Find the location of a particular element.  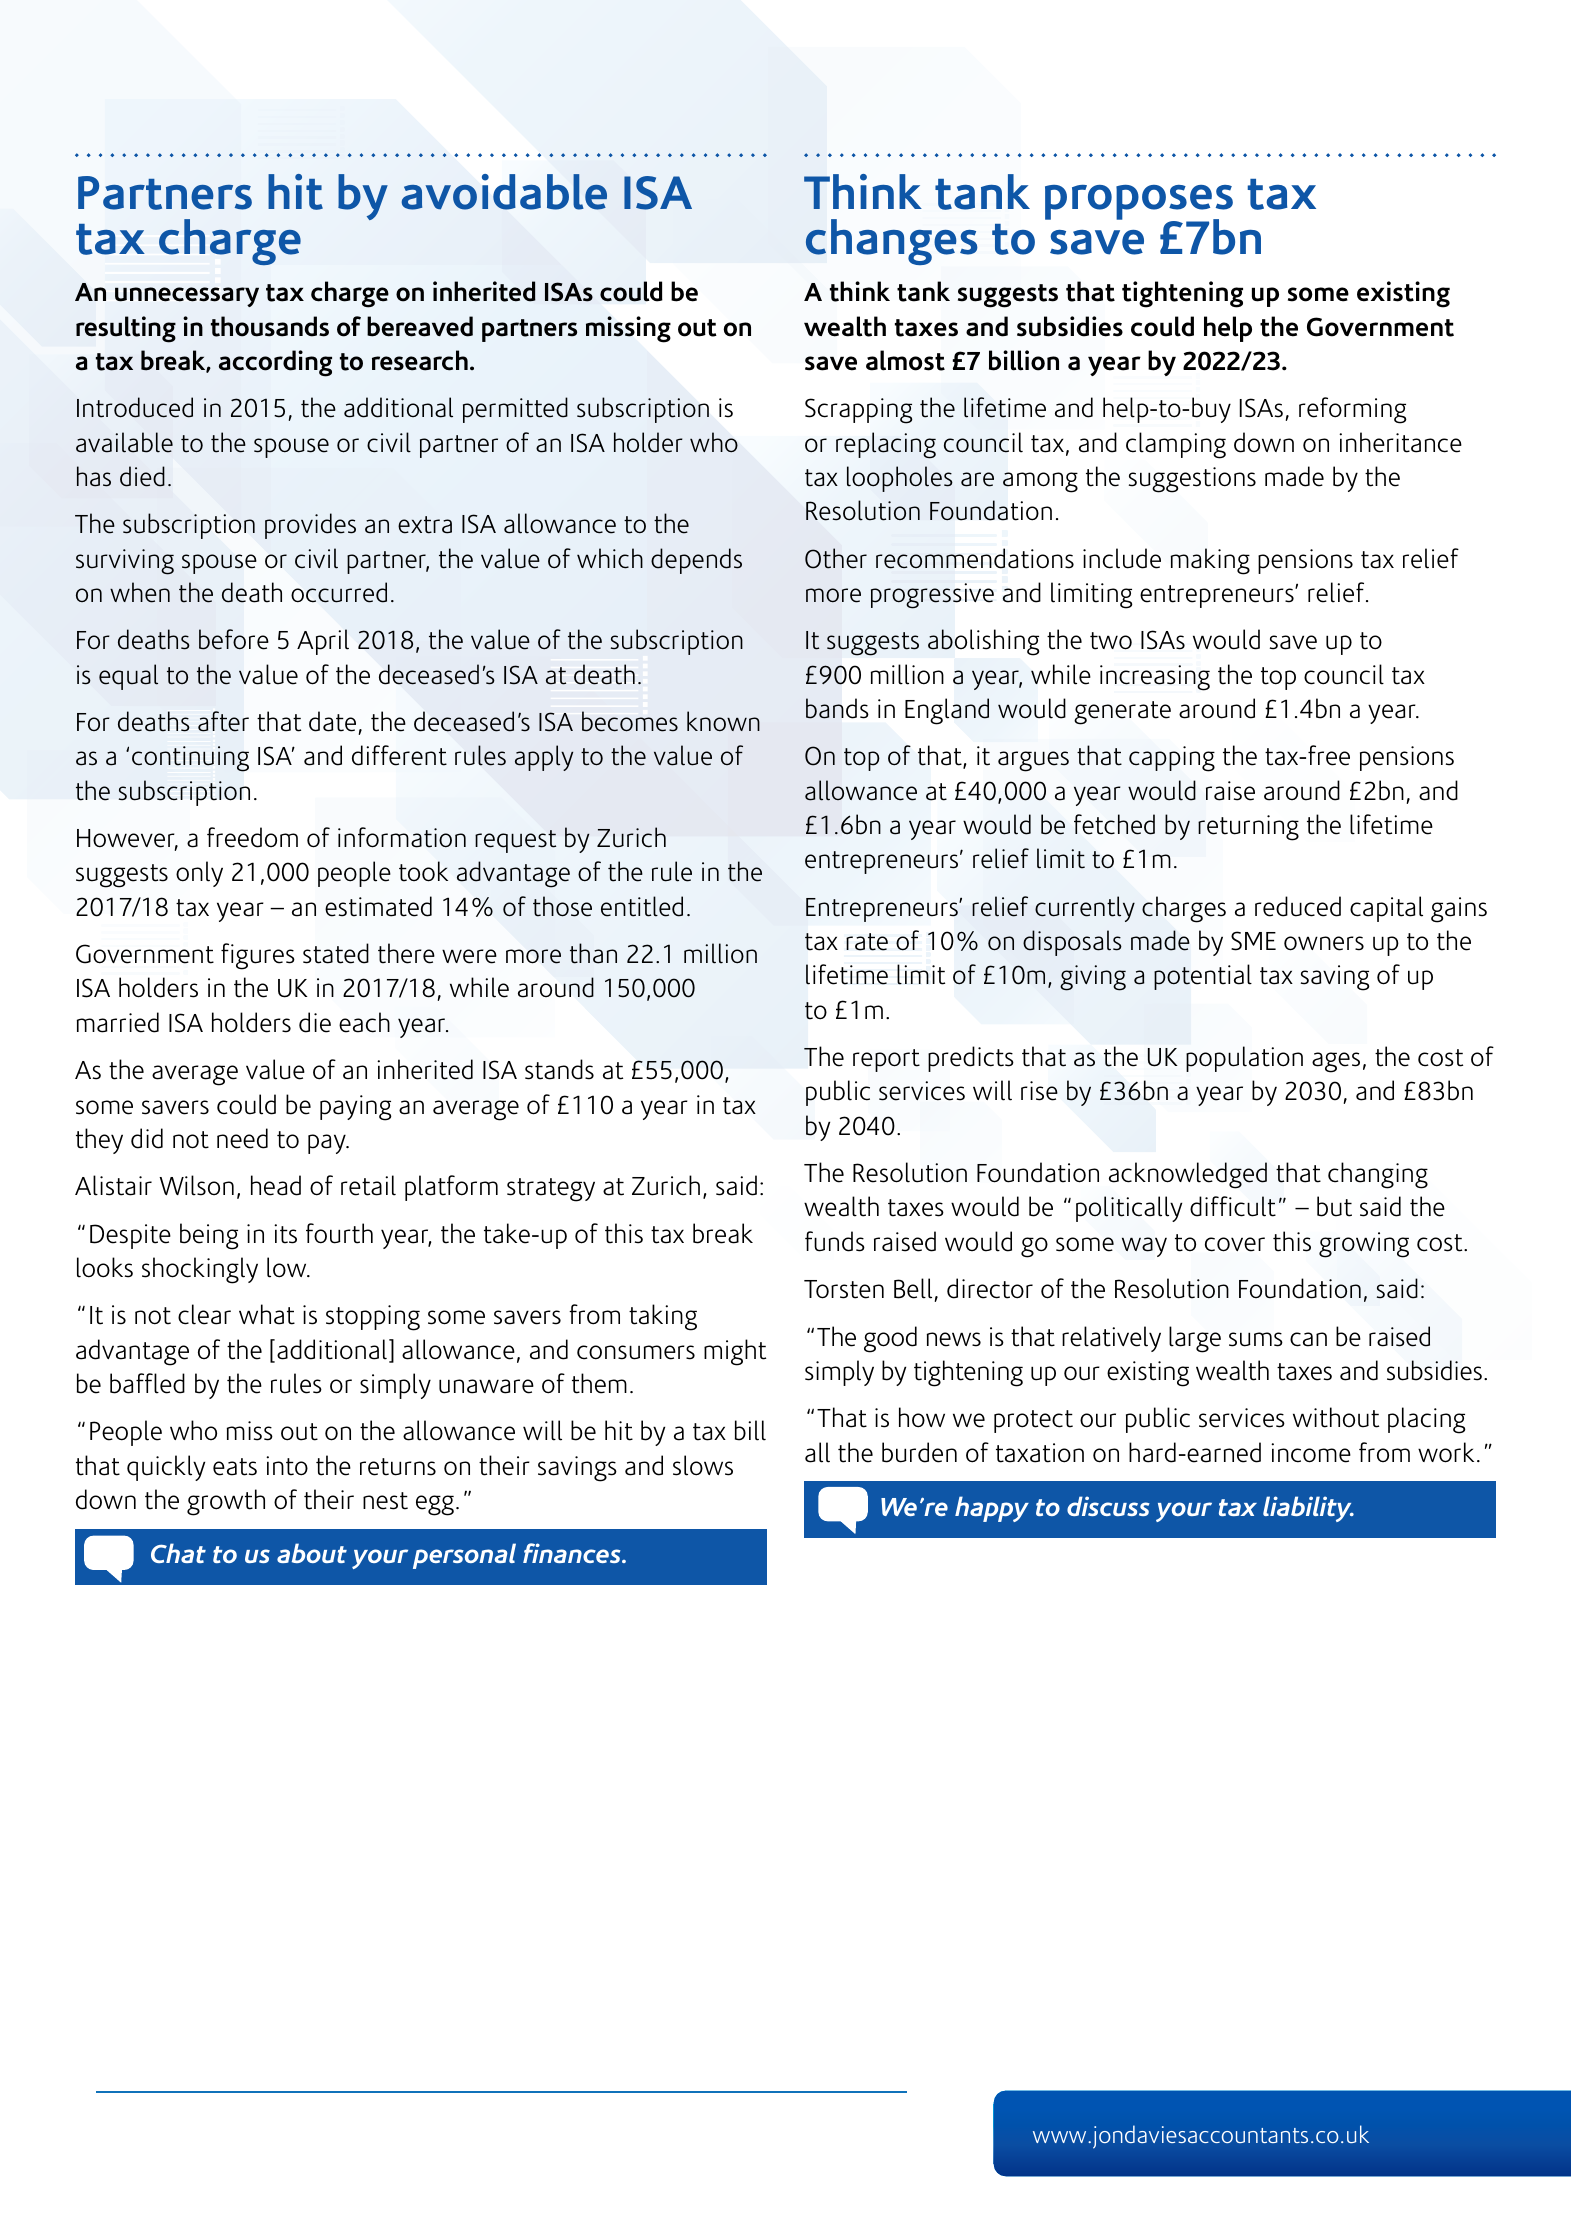

entitled is located at coordinates (642, 906).
